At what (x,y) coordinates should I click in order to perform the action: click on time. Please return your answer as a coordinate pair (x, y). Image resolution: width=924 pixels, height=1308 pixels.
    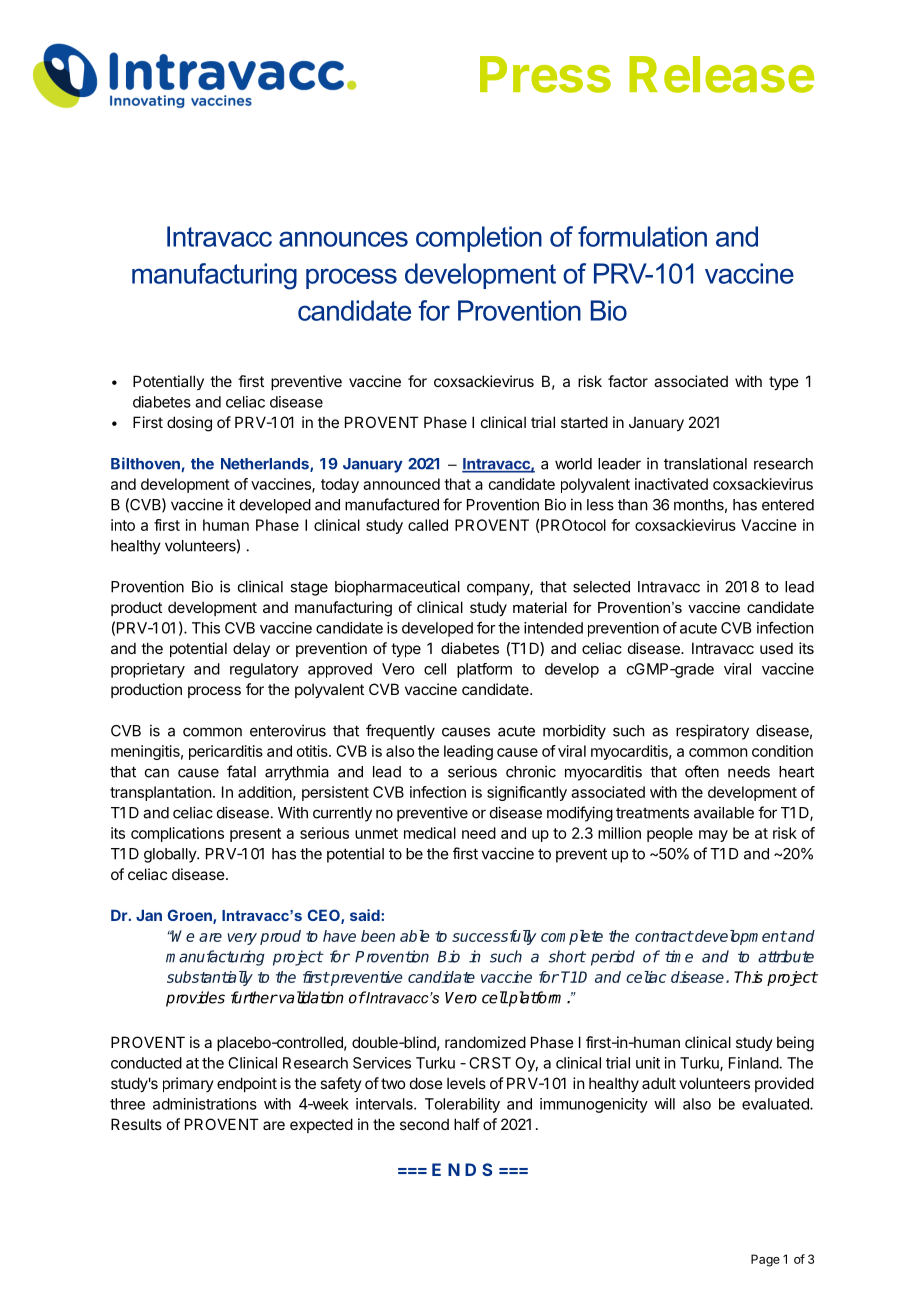
    Looking at the image, I should click on (679, 956).
